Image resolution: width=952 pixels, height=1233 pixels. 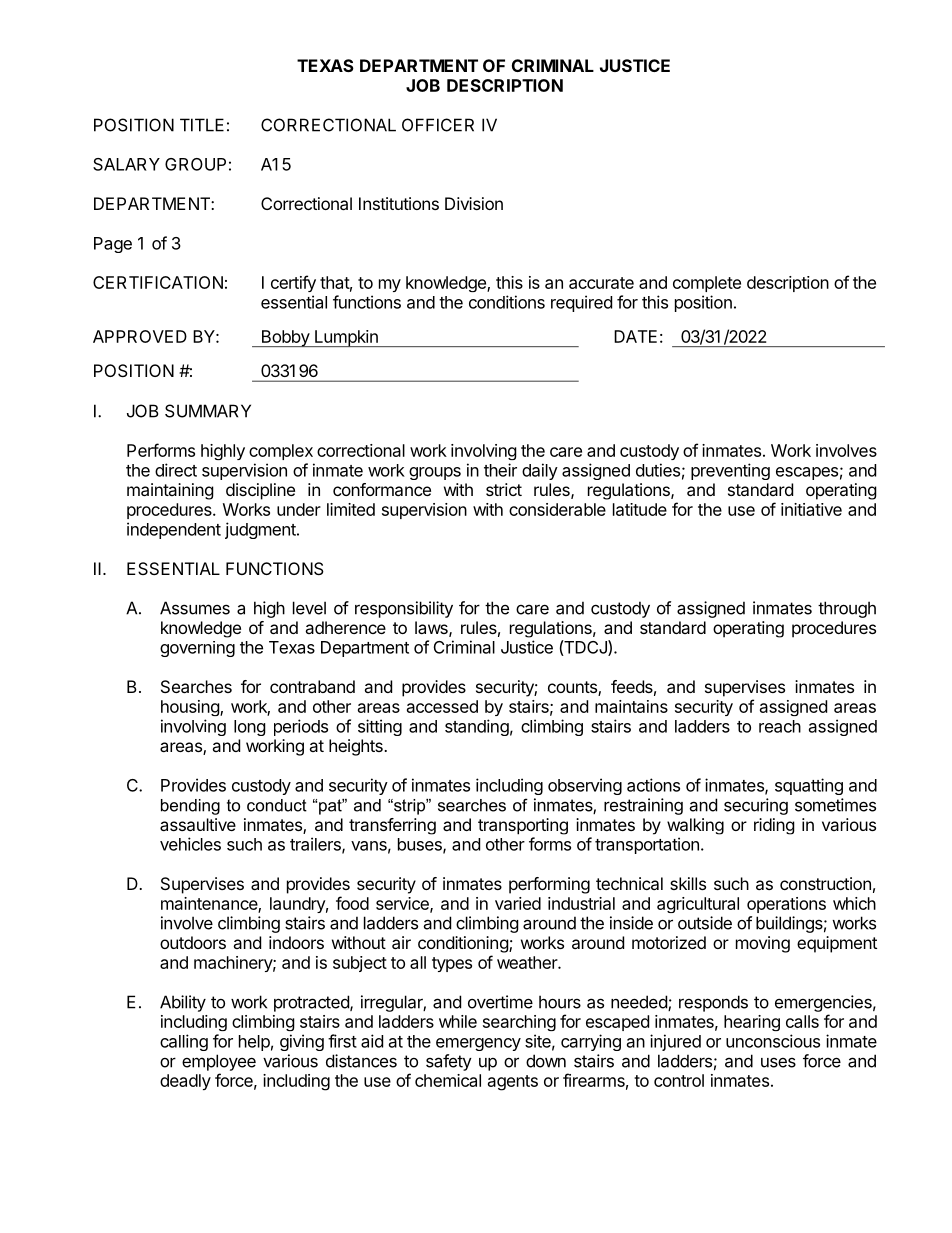 What do you see at coordinates (219, 1062) in the image?
I see `employee` at bounding box center [219, 1062].
